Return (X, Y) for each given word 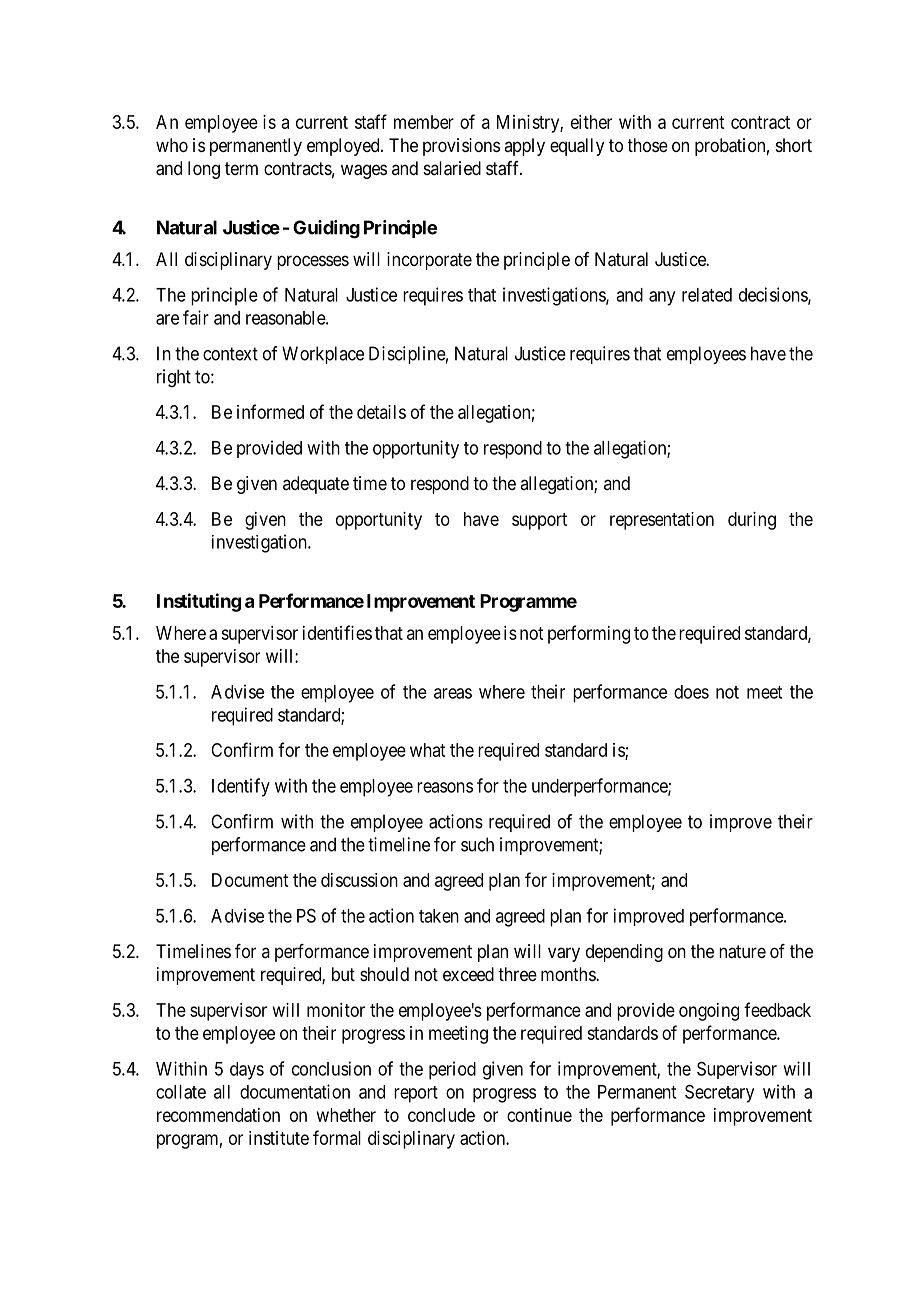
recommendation (218, 1115)
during (752, 521)
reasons (445, 787)
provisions (461, 147)
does (691, 692)
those (648, 145)
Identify (241, 787)
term (241, 168)
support (539, 521)
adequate (316, 485)
